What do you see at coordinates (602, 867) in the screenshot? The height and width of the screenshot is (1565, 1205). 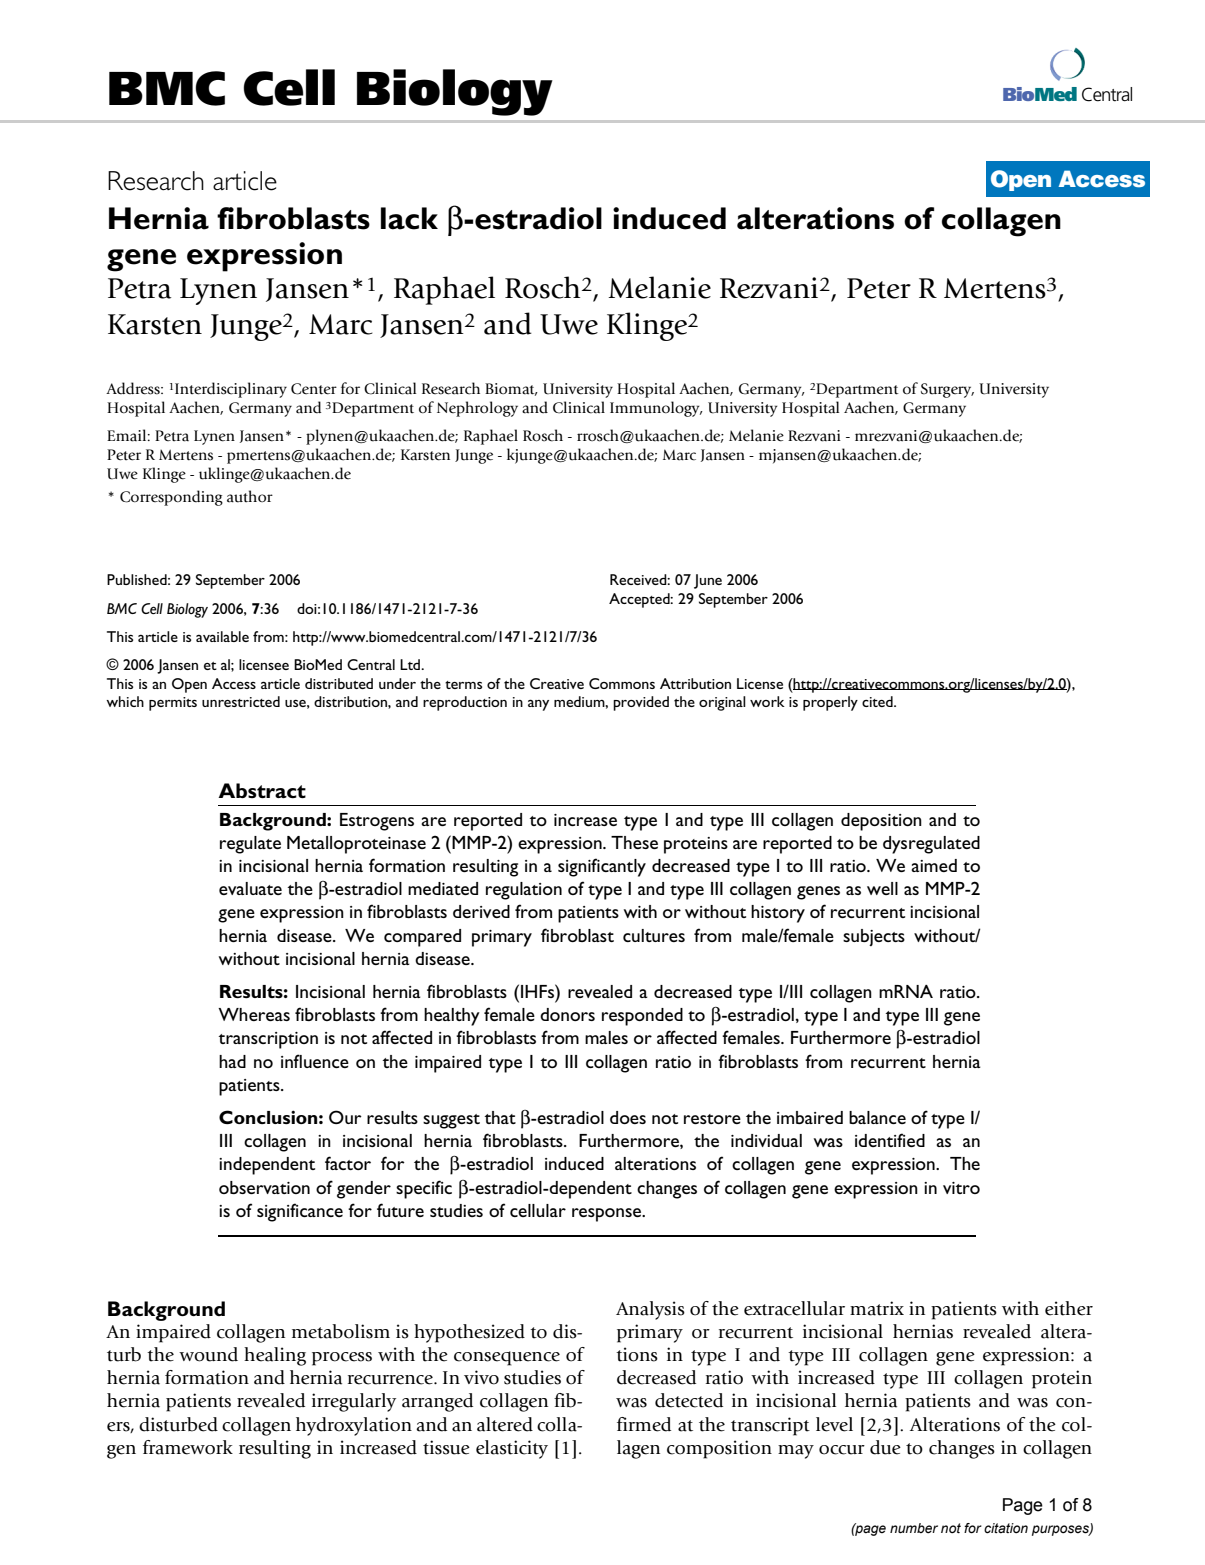 I see `significantly` at bounding box center [602, 867].
